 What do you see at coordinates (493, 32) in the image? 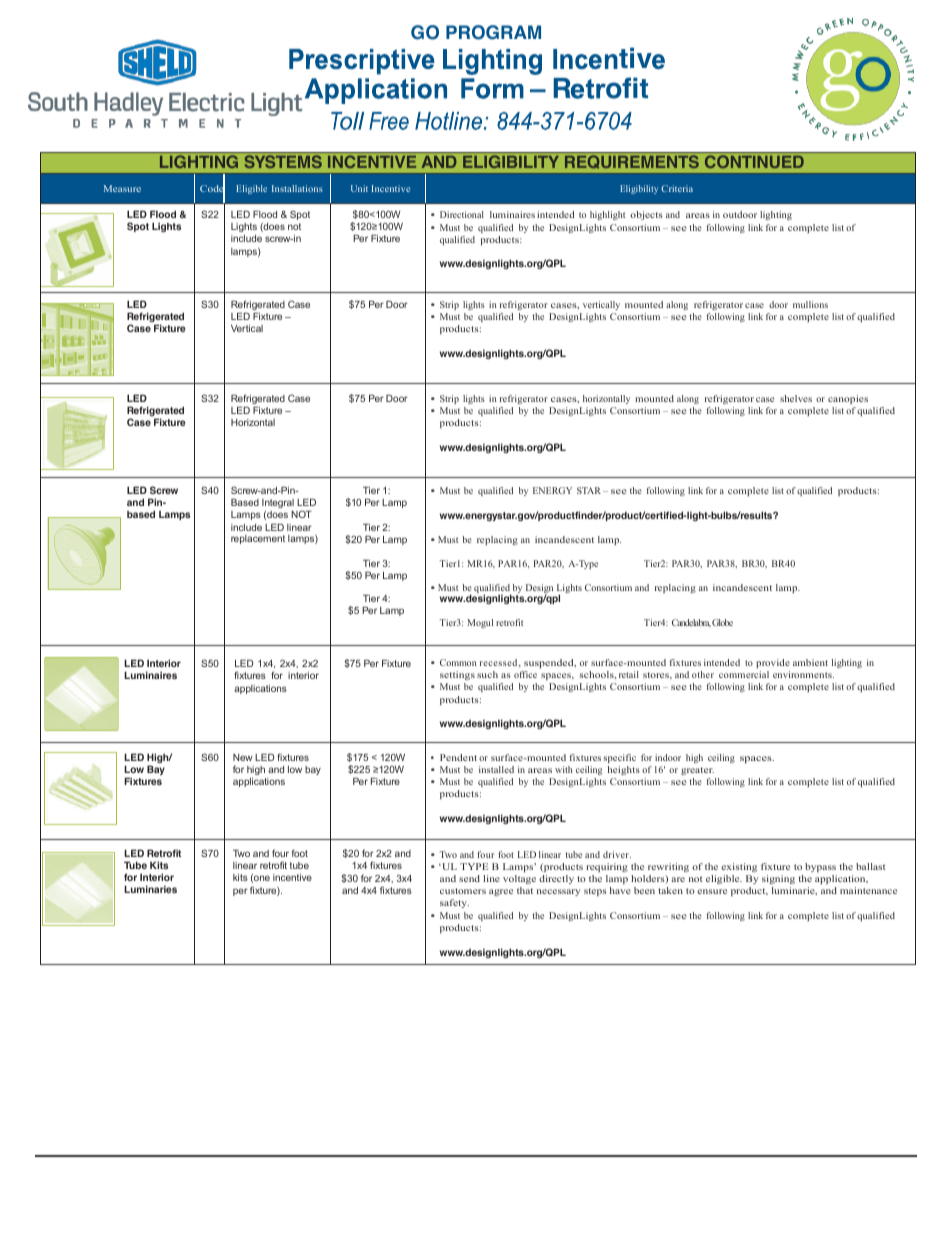
I see `PROGRAM` at bounding box center [493, 32].
